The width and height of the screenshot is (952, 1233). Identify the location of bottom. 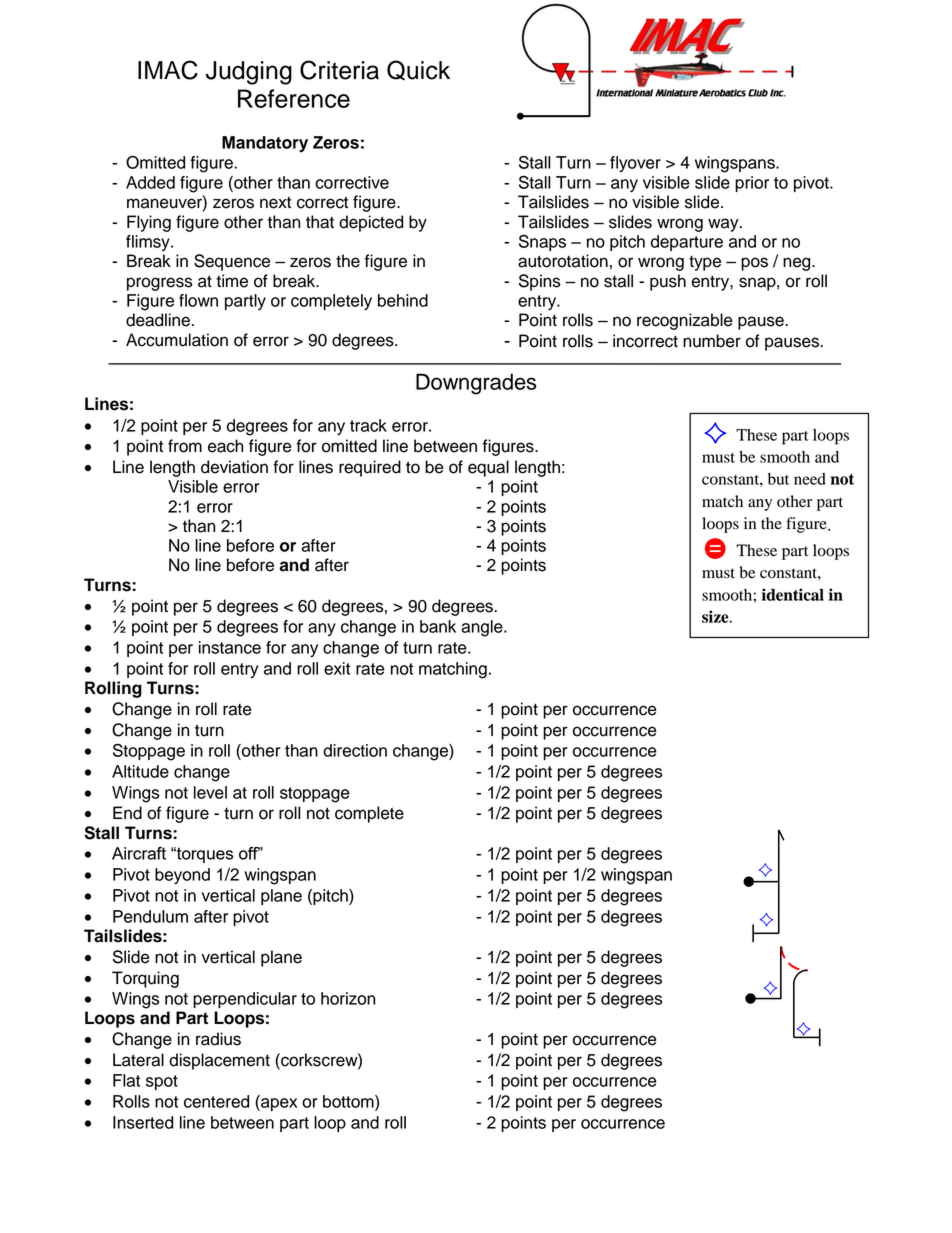
(349, 1101).
